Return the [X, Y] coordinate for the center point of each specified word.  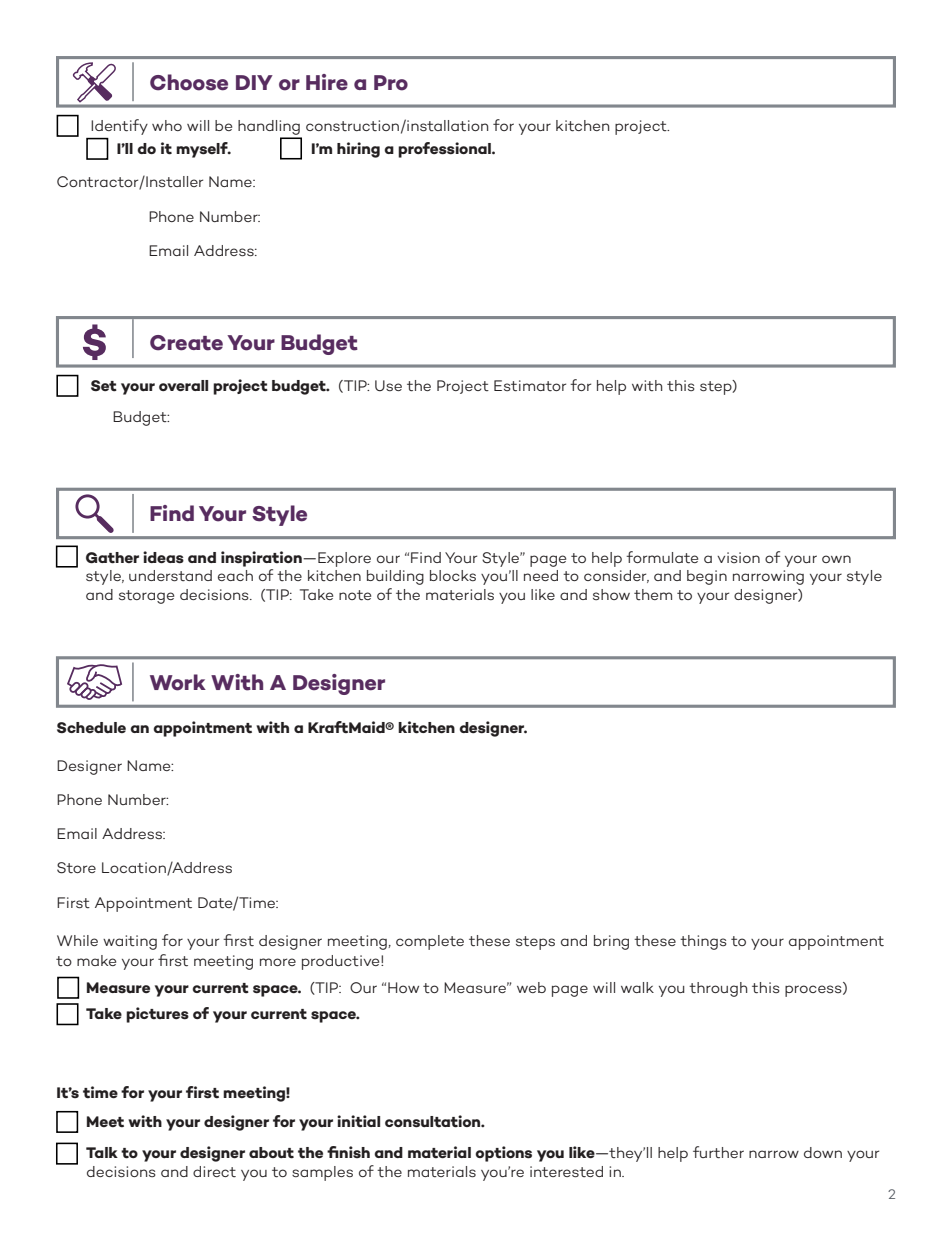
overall [183, 385]
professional [445, 150]
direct [214, 1171]
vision [738, 557]
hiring [358, 150]
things [703, 942]
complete [430, 942]
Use [388, 386]
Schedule [91, 727]
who [167, 125]
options [503, 1154]
